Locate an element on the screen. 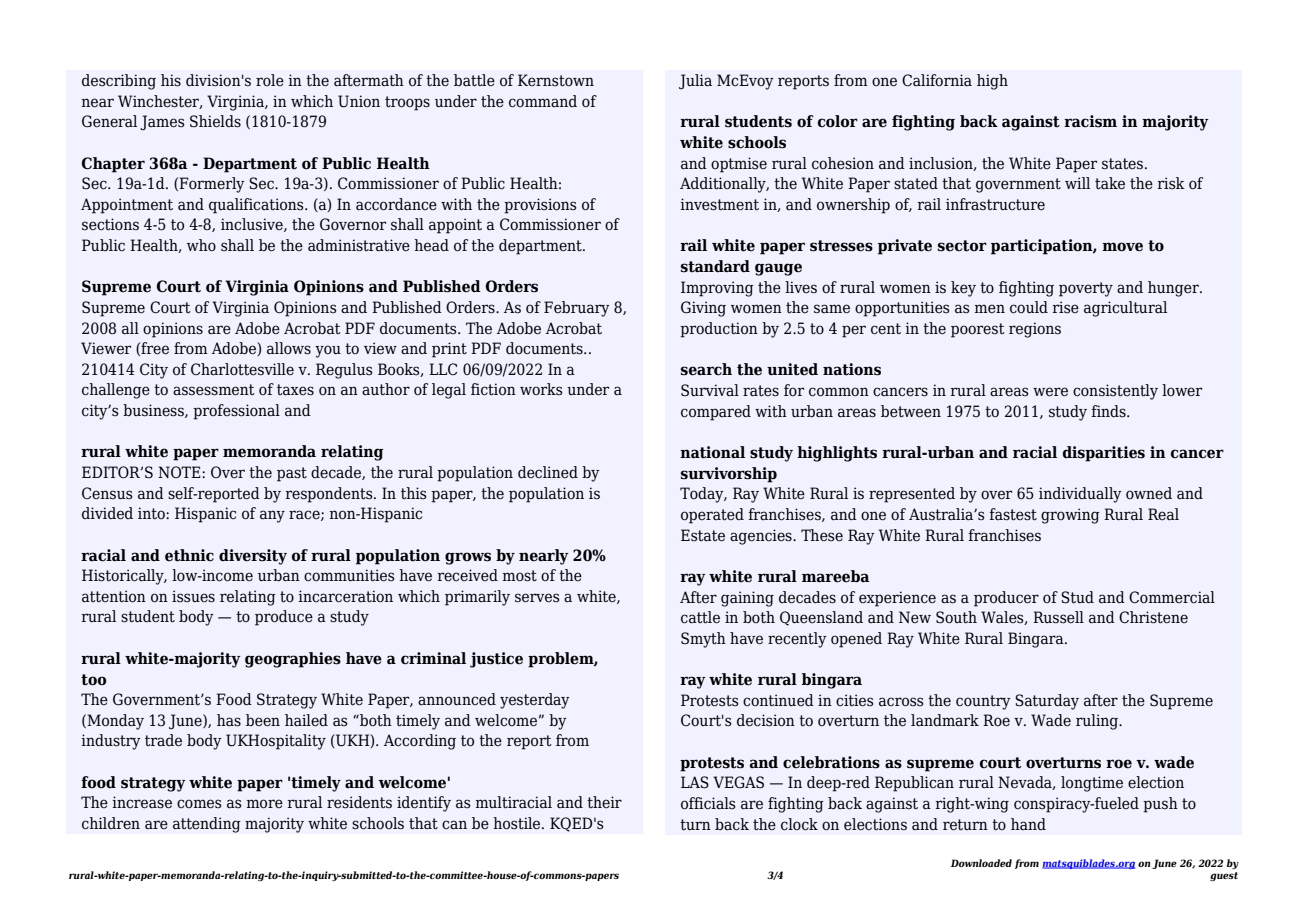 The width and height of the screenshot is (1308, 924). officials is located at coordinates (708, 803).
